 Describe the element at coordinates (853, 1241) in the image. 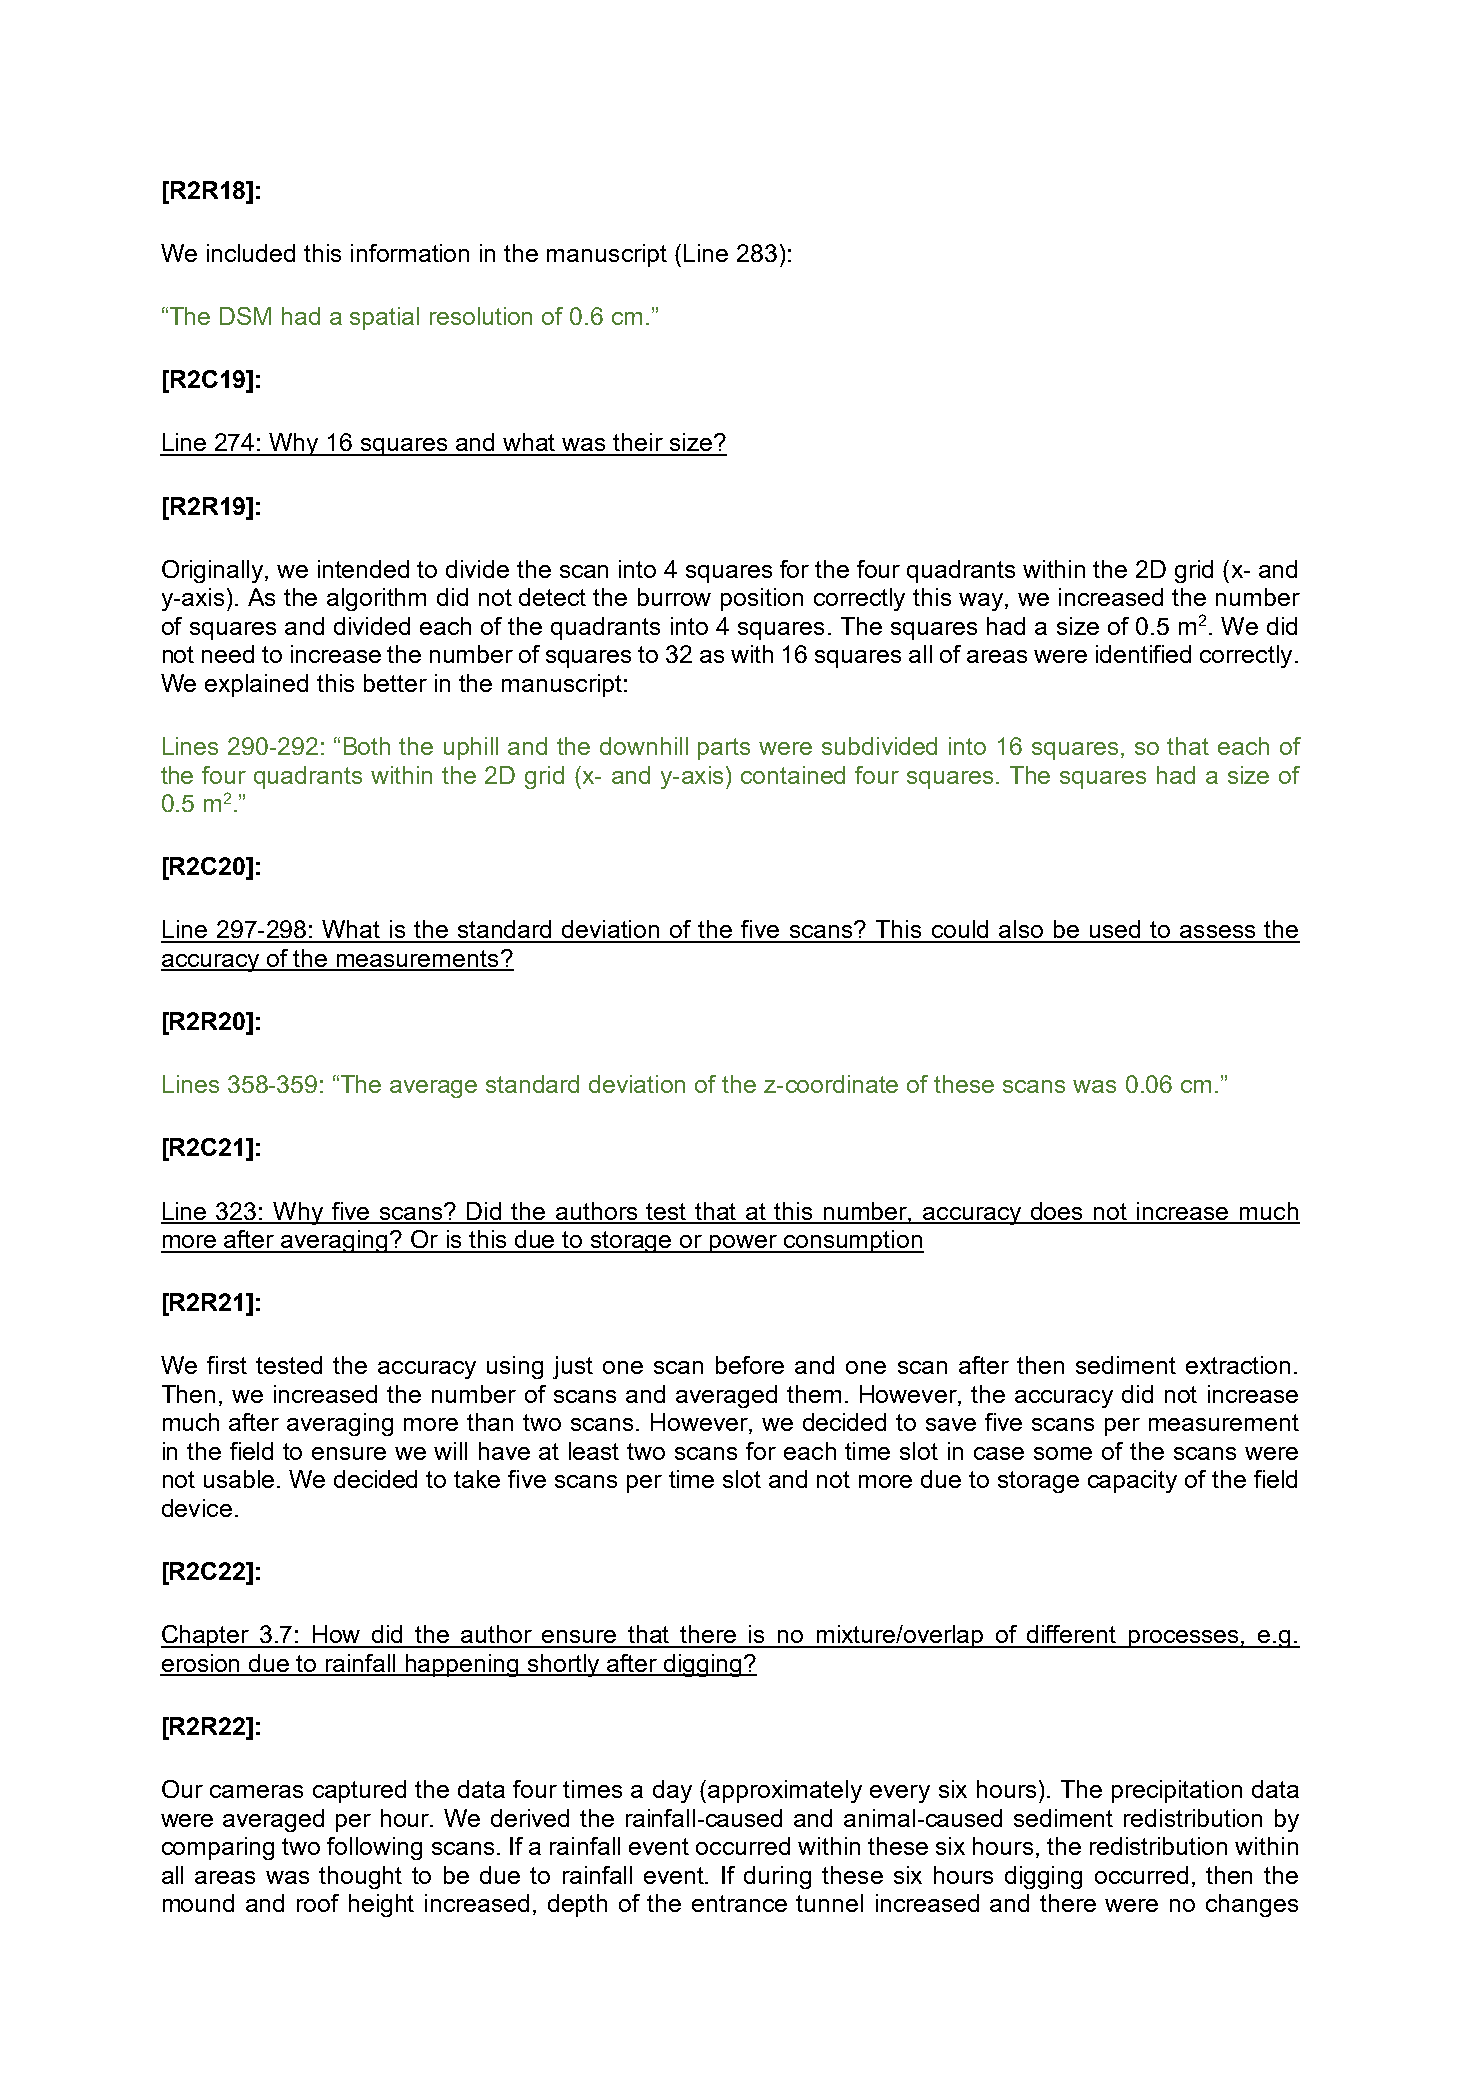

I see `consumption` at that location.
